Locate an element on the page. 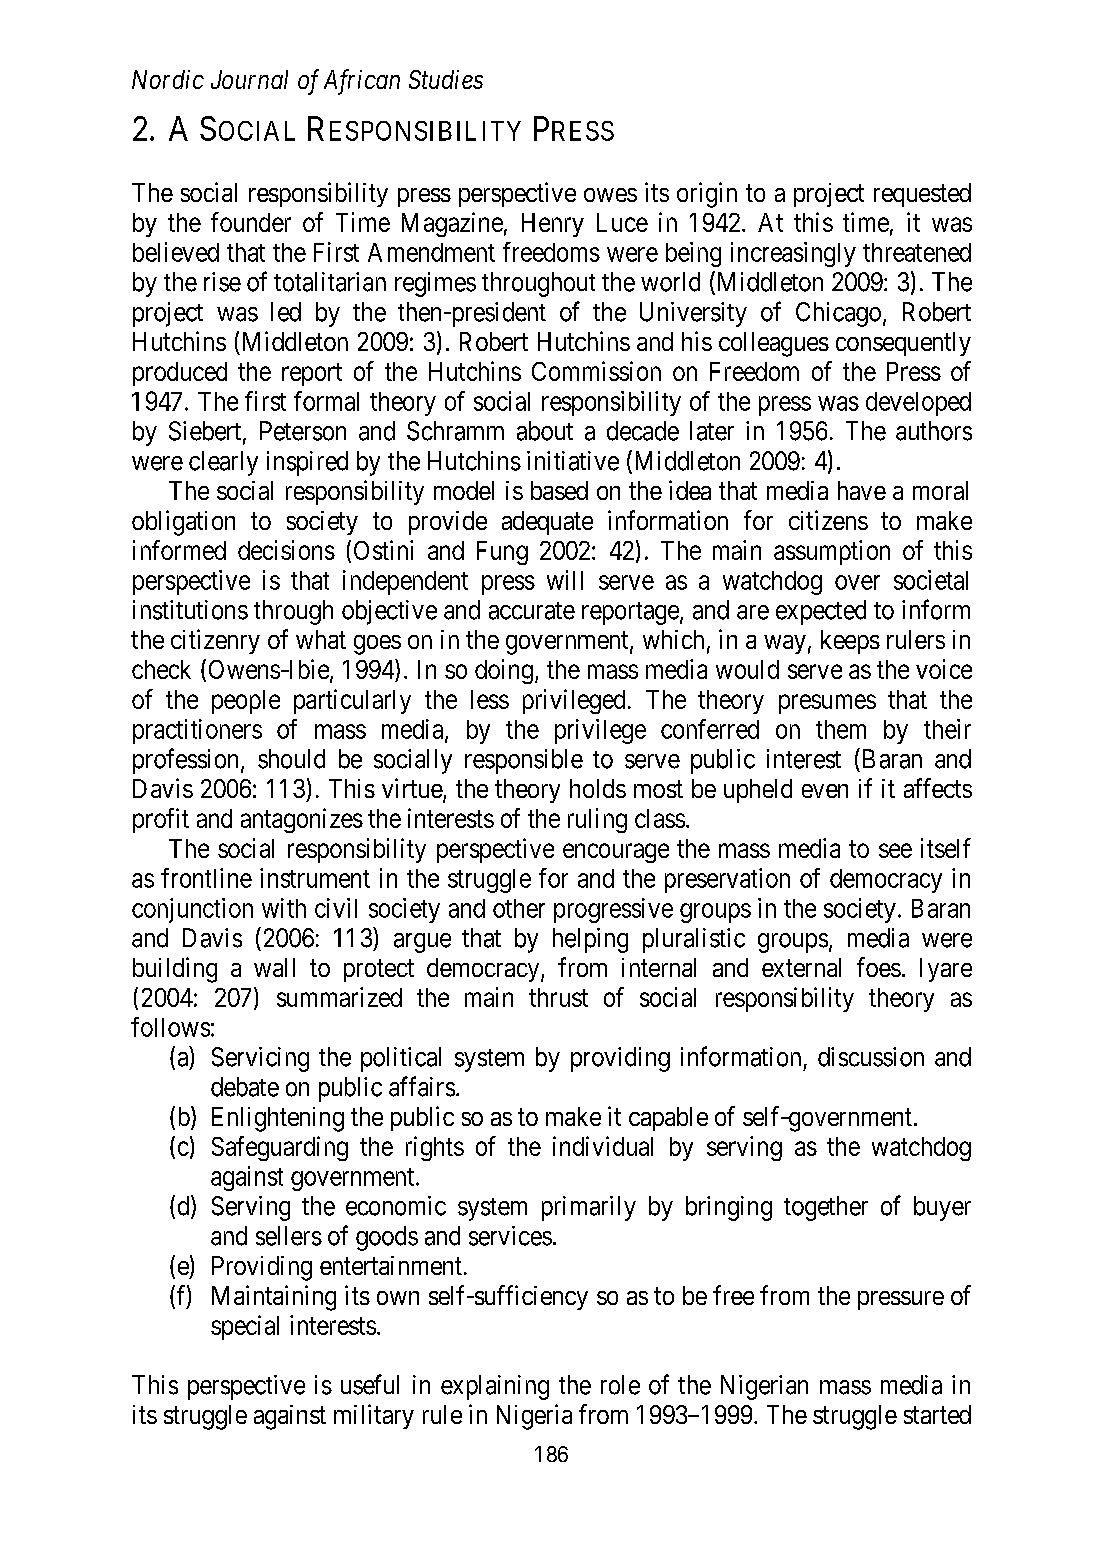  them is located at coordinates (841, 729).
